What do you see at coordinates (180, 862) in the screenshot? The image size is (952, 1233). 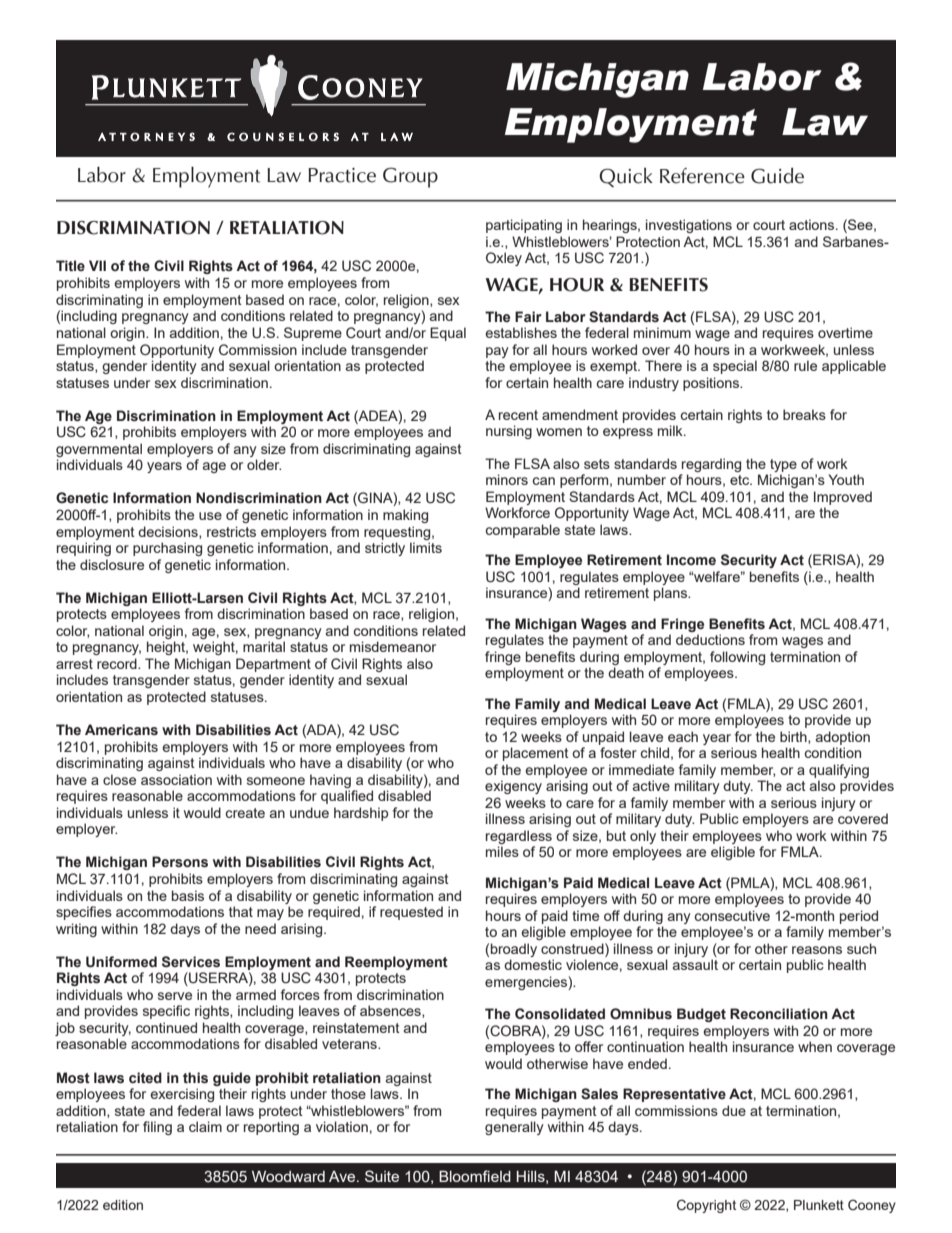 I see `Persons` at bounding box center [180, 862].
